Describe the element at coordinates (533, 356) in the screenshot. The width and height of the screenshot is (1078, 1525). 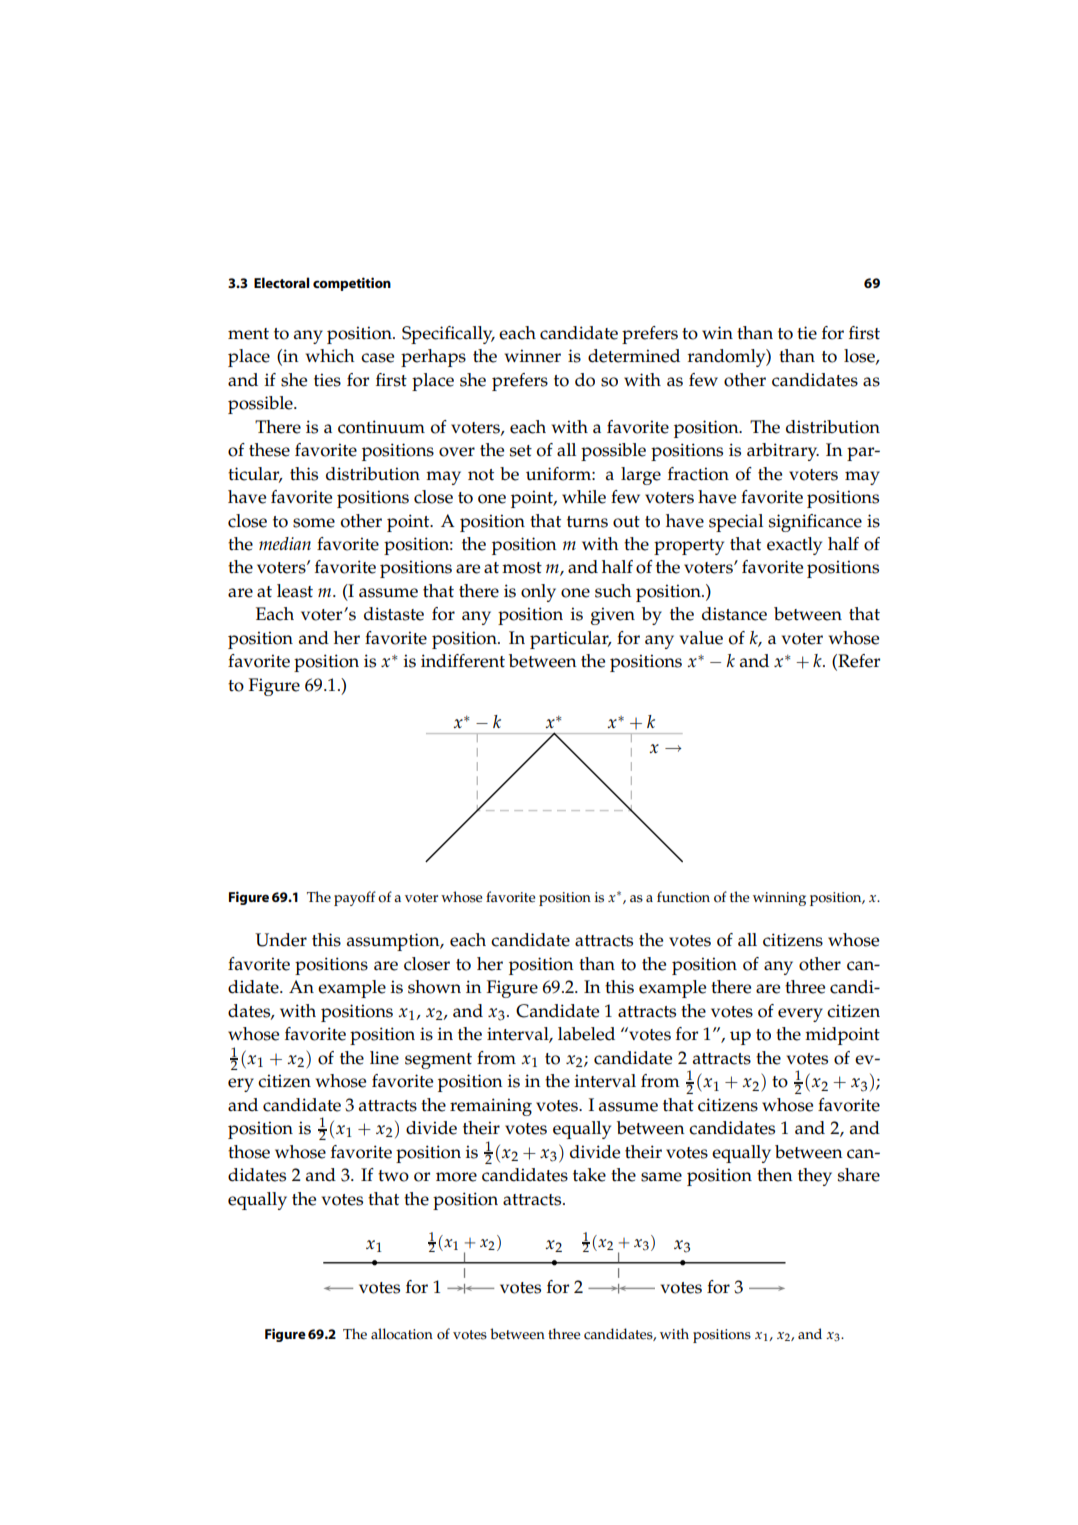
I see `winner` at that location.
